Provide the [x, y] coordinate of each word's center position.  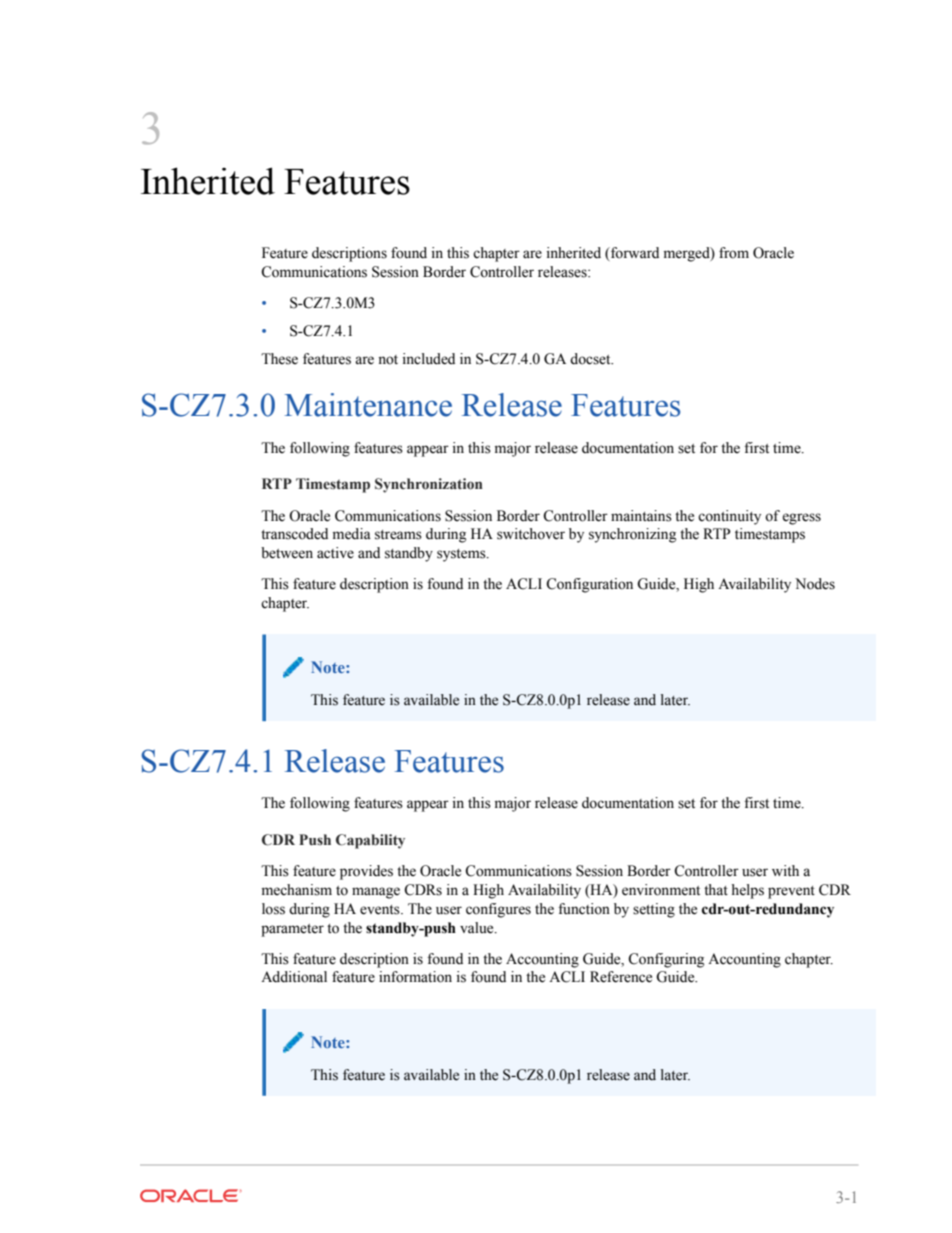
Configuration [589, 585]
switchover [531, 534]
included [429, 359]
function [584, 909]
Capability [370, 841]
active [335, 553]
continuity [729, 517]
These [279, 359]
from [734, 253]
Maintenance [368, 405]
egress [801, 519]
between [287, 553]
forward [634, 254]
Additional [294, 977]
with [785, 870]
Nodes [815, 584]
